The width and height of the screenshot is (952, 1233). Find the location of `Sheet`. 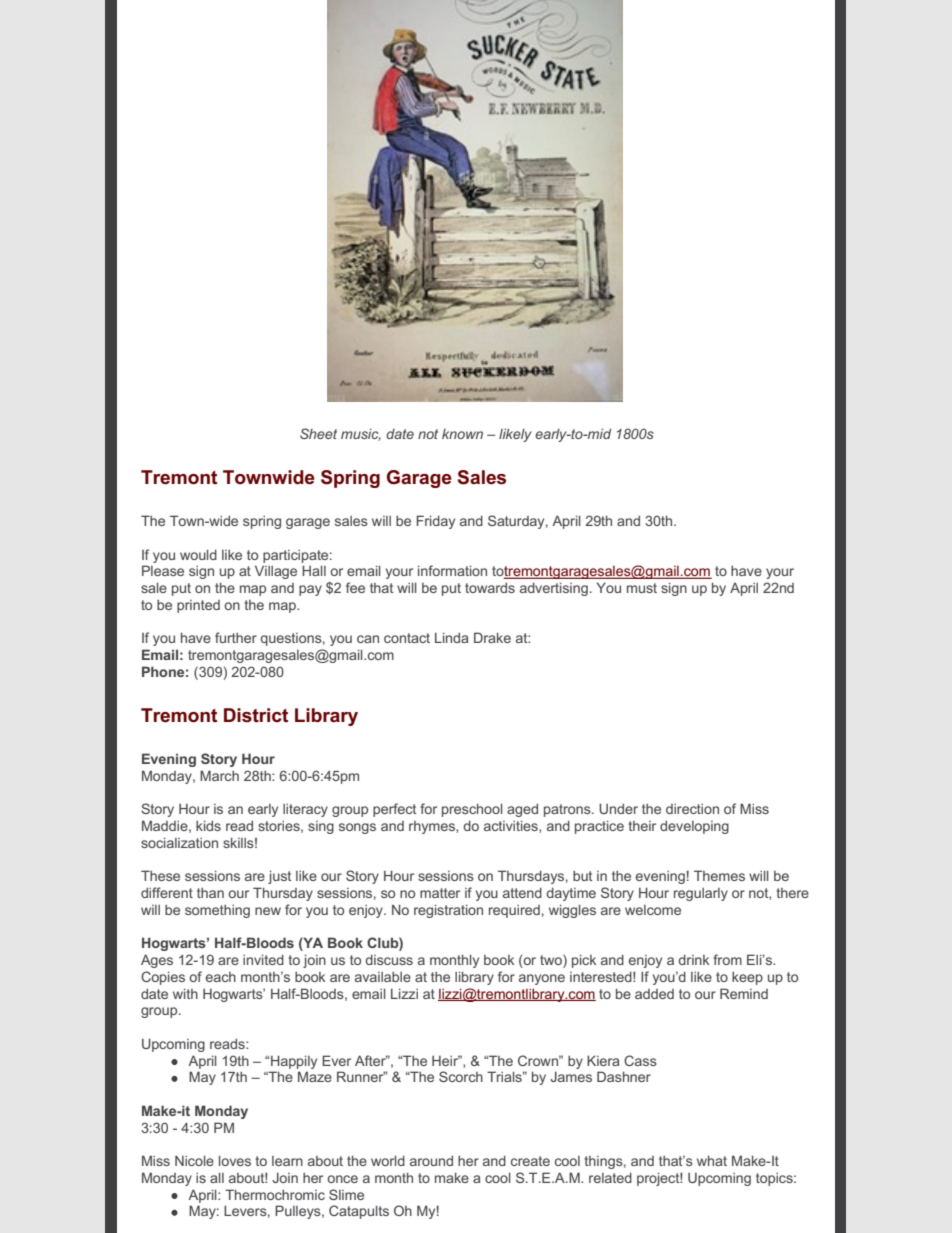

Sheet is located at coordinates (318, 433).
